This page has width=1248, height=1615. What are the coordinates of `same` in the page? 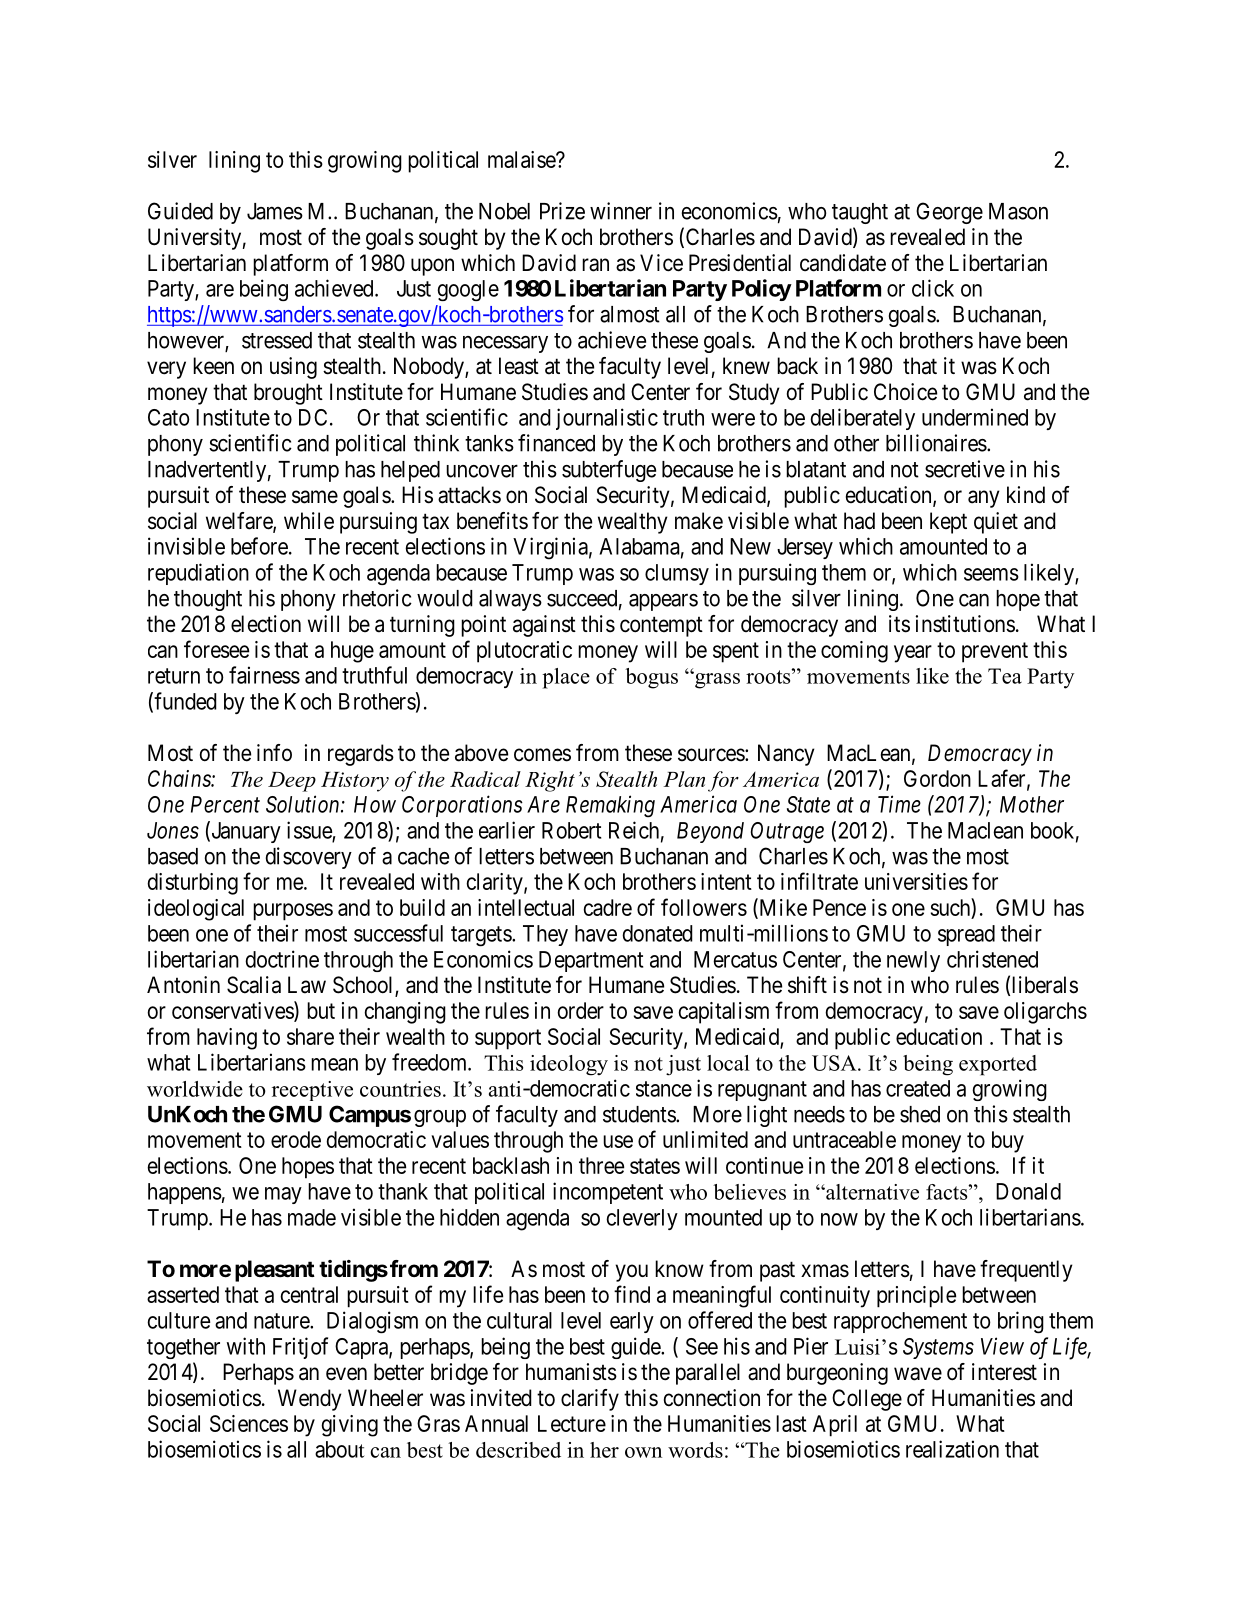 It's located at (315, 497).
